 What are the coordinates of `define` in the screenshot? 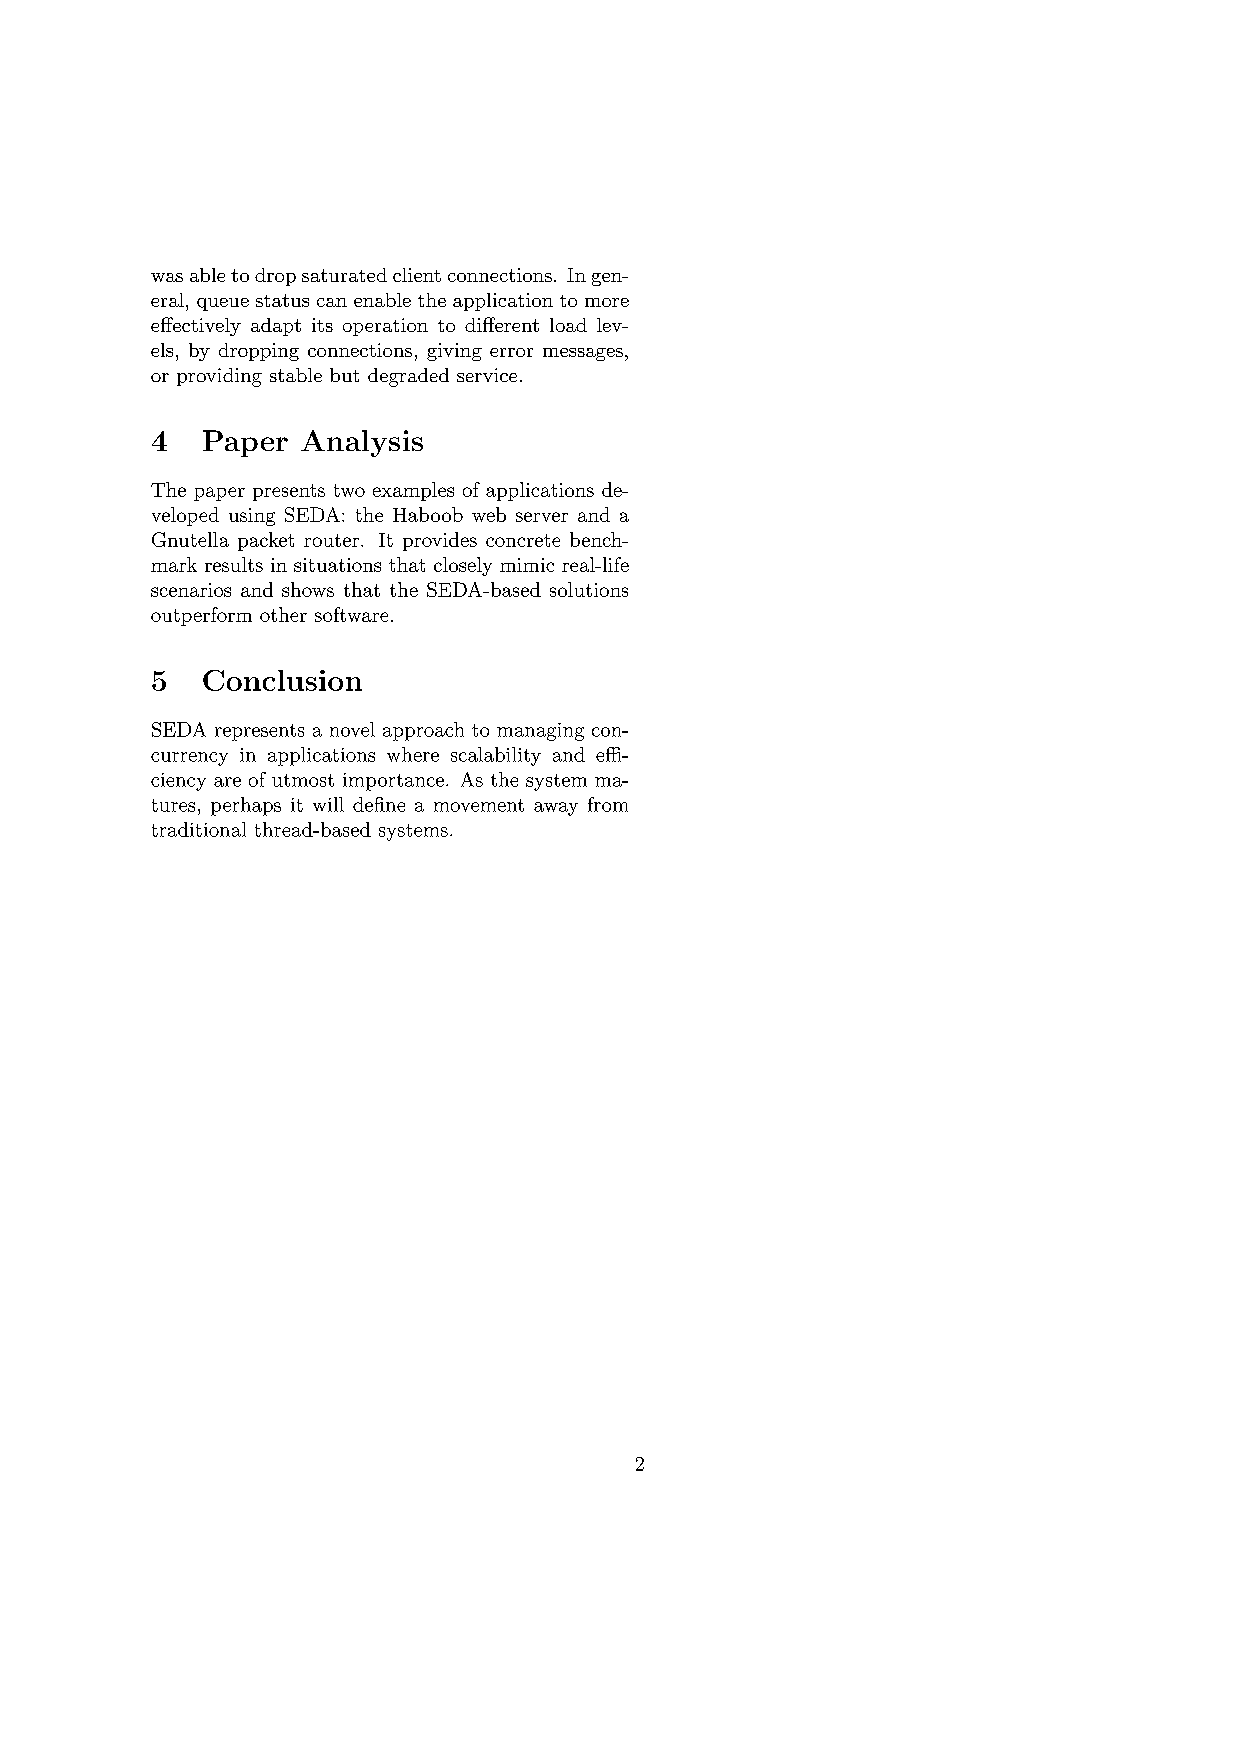 It's located at (379, 804).
